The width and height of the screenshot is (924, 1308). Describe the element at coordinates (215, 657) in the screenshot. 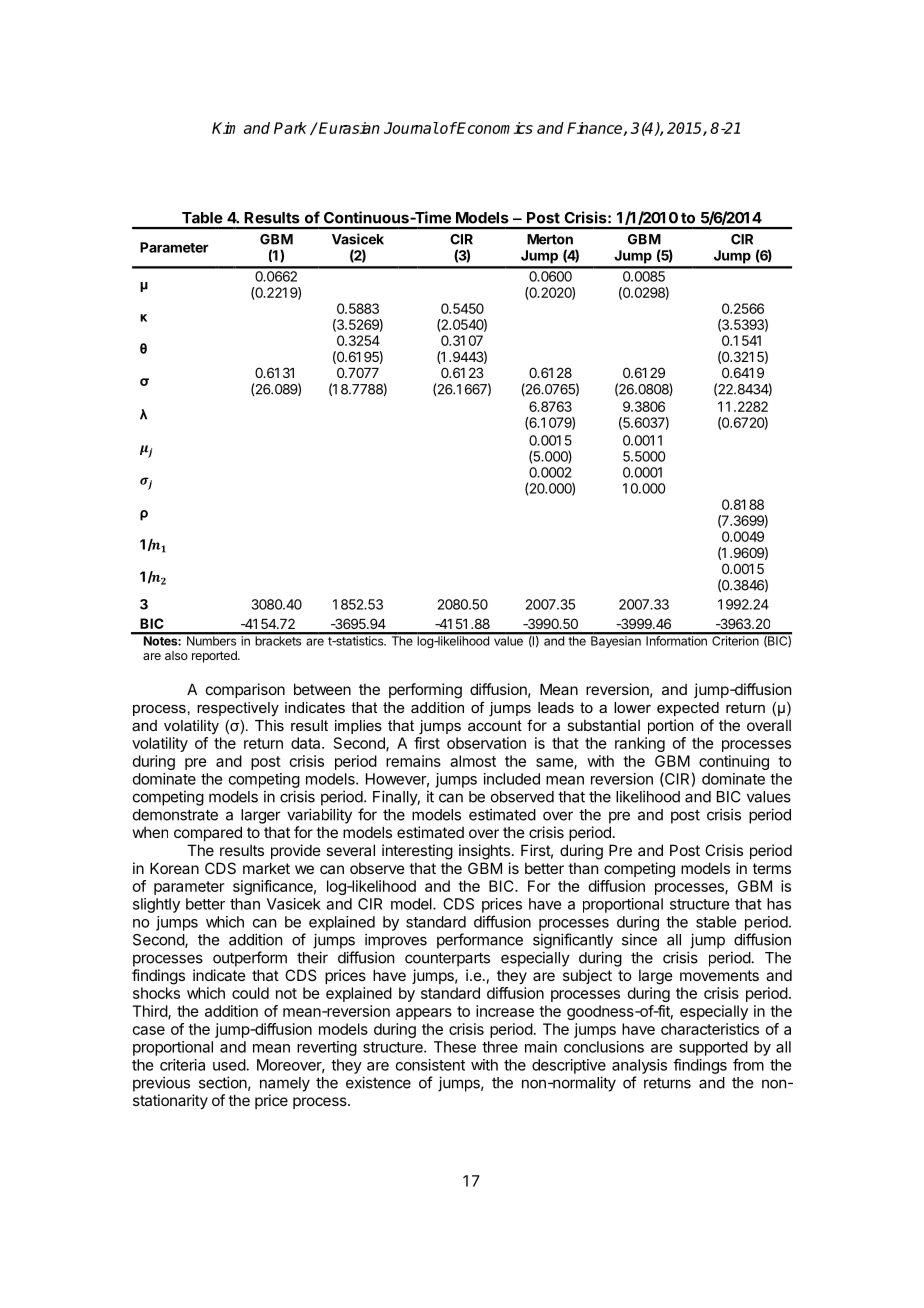

I see `reported` at that location.
